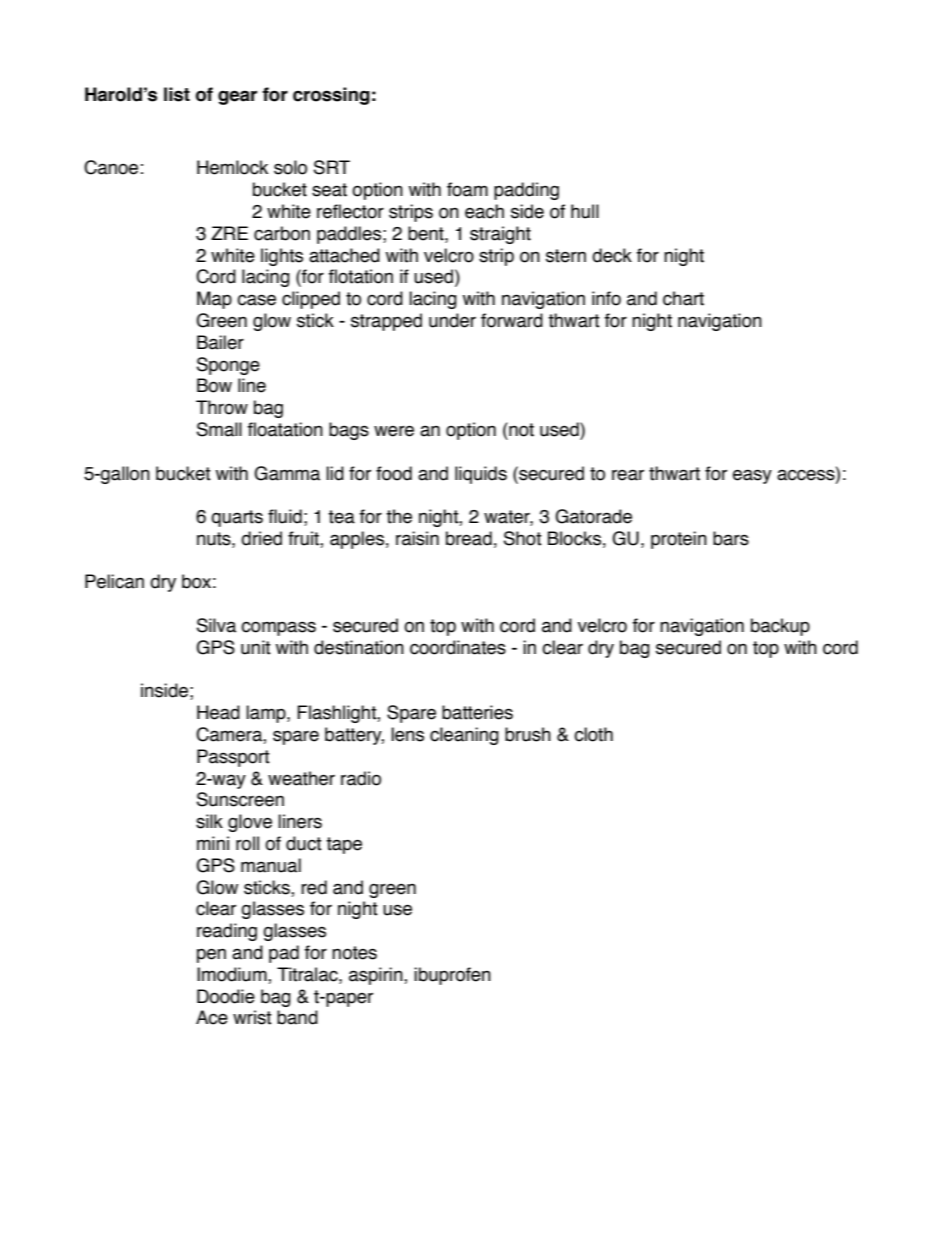 This screenshot has height=1233, width=952. Describe the element at coordinates (467, 189) in the screenshot. I see `foam` at that location.
